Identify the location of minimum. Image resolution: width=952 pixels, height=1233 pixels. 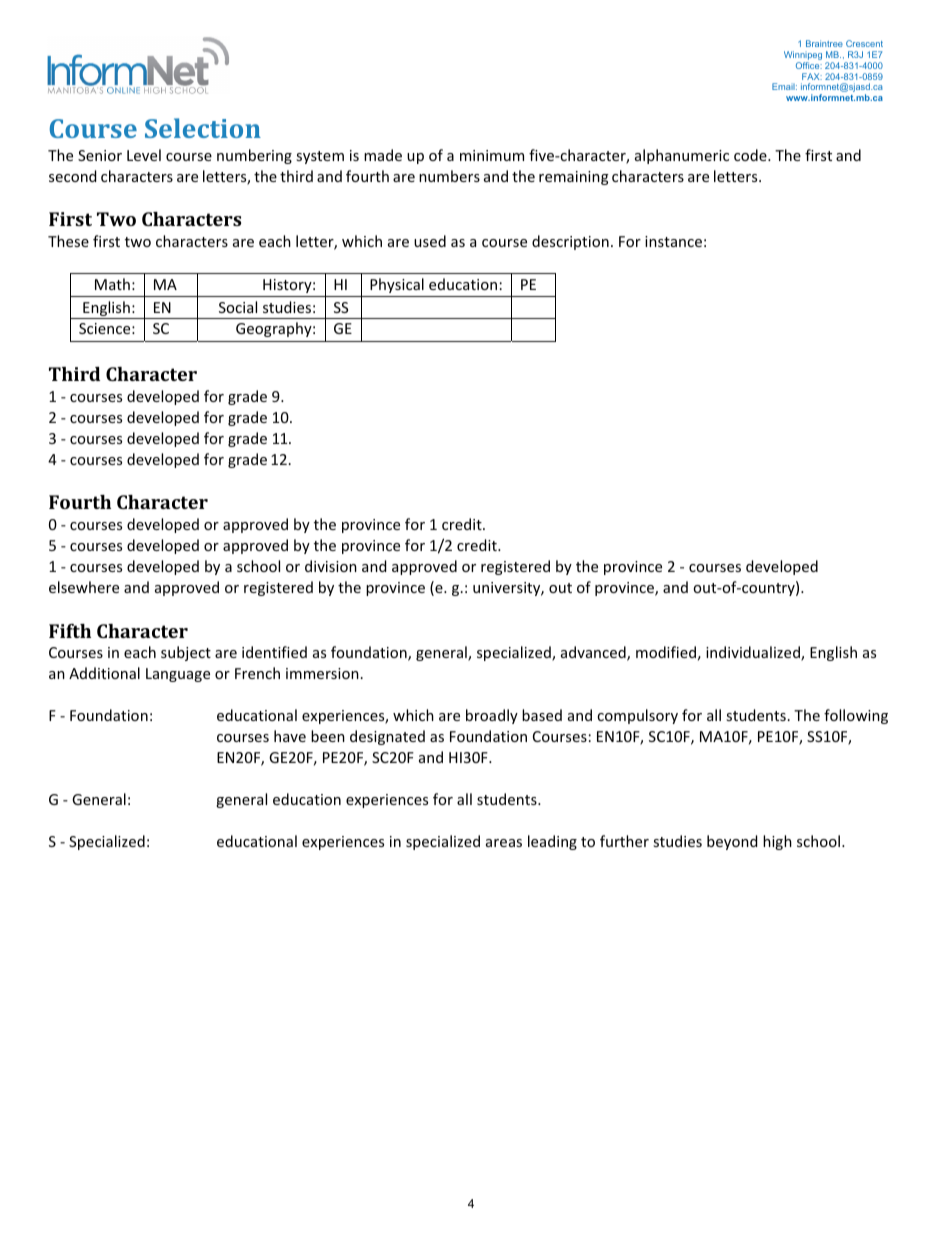
(492, 155).
